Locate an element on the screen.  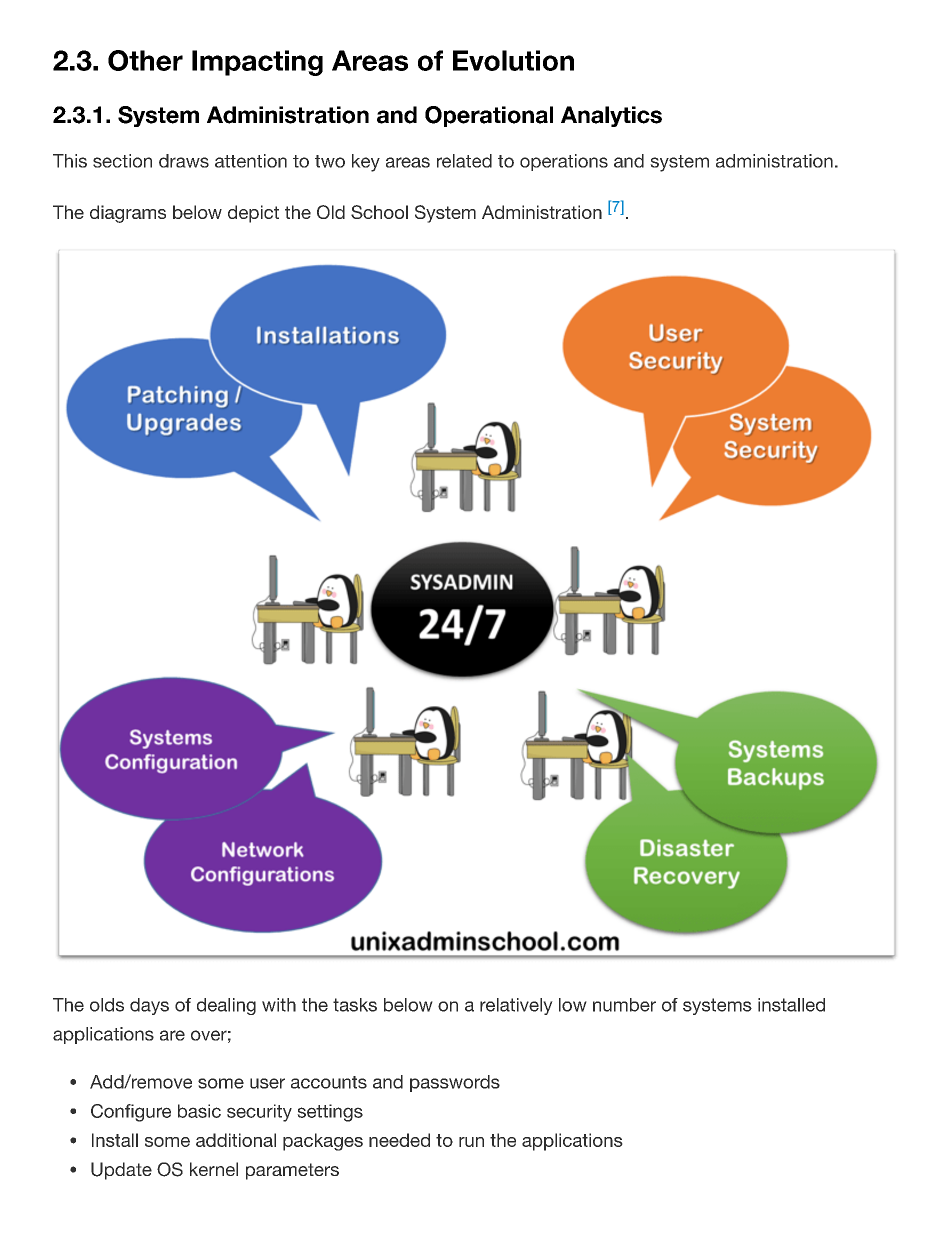
Other is located at coordinates (145, 60).
